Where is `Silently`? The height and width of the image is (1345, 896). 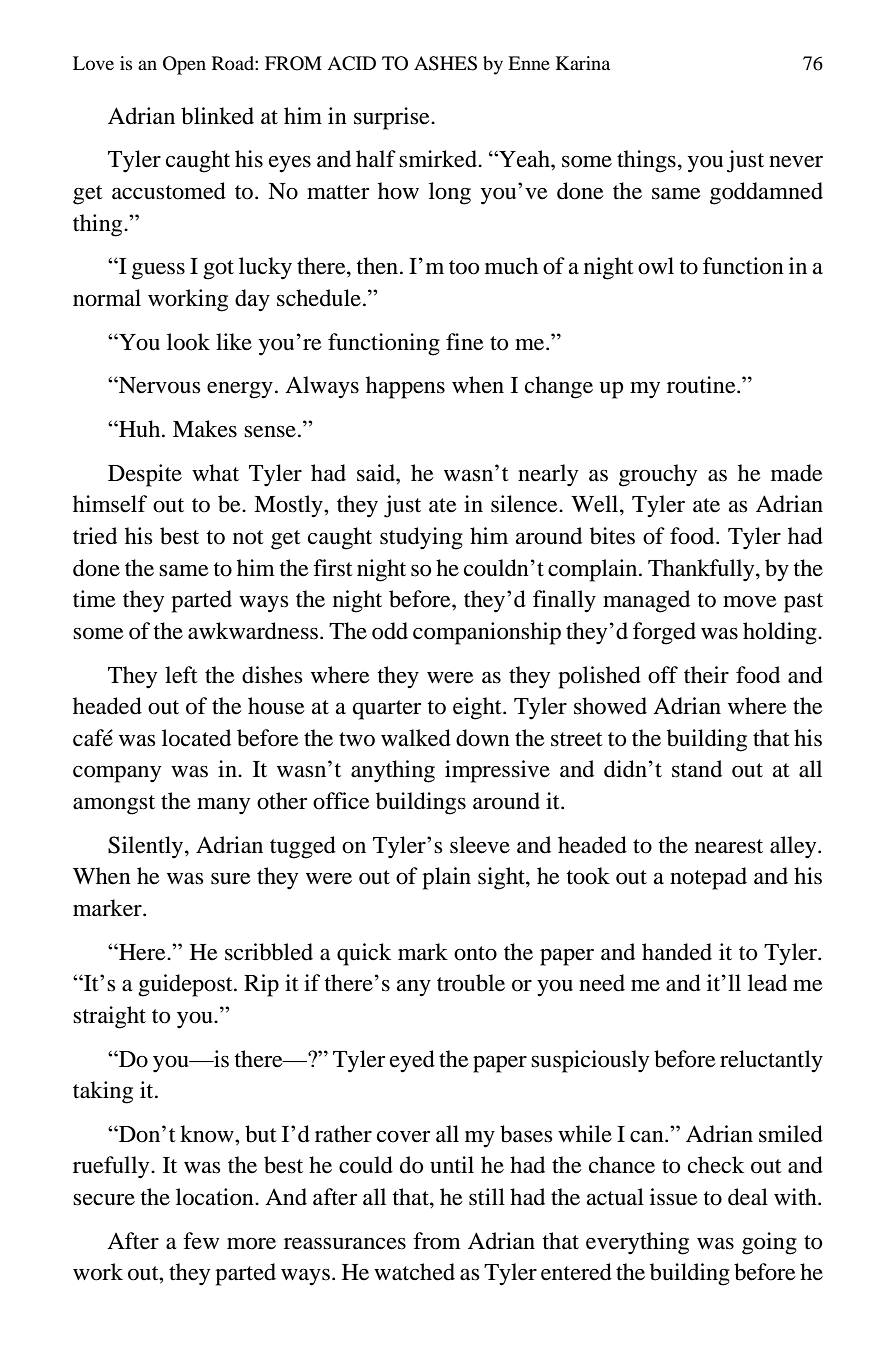
Silently is located at coordinates (147, 847).
